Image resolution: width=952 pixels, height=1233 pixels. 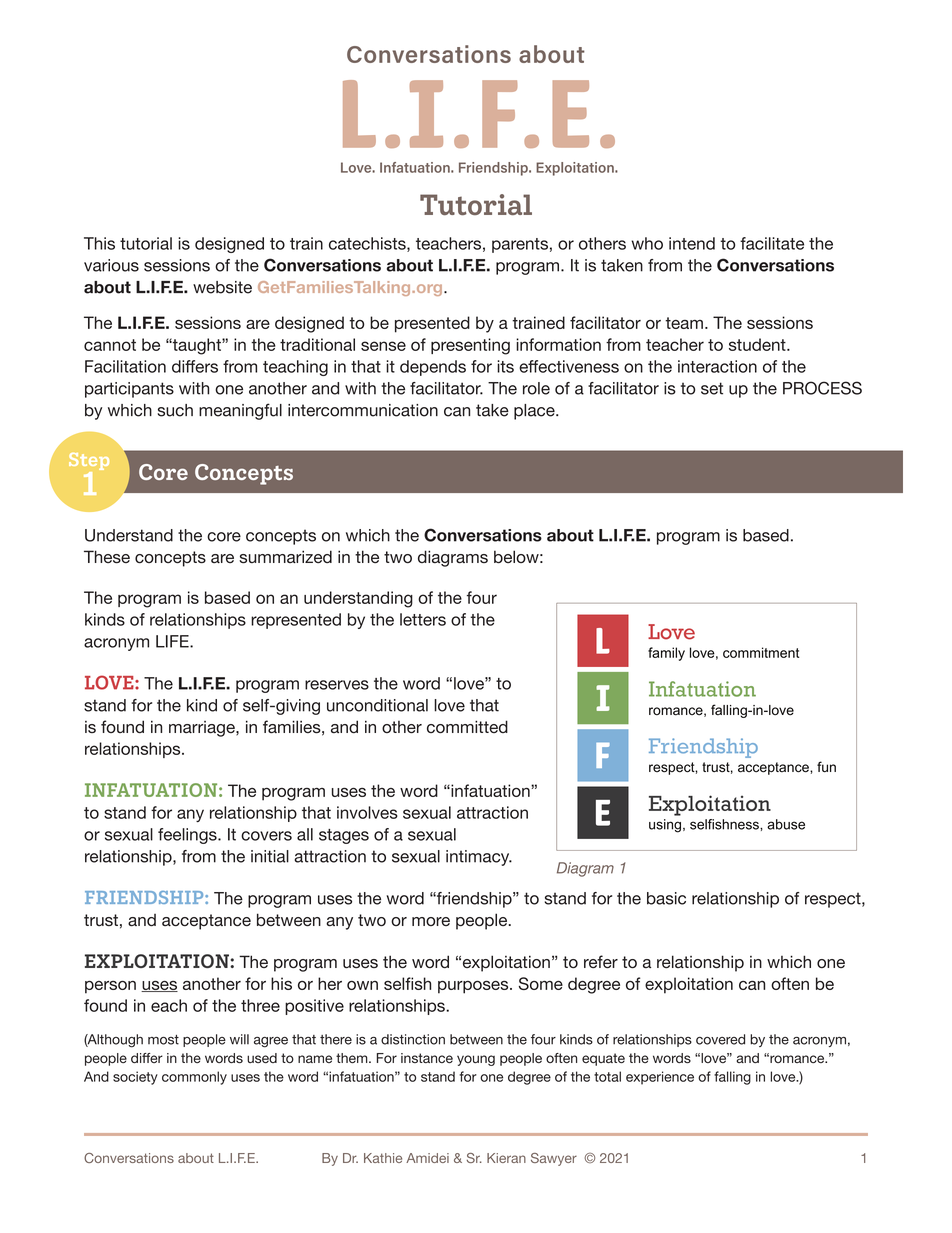 What do you see at coordinates (761, 652) in the screenshot?
I see `commitment` at bounding box center [761, 652].
